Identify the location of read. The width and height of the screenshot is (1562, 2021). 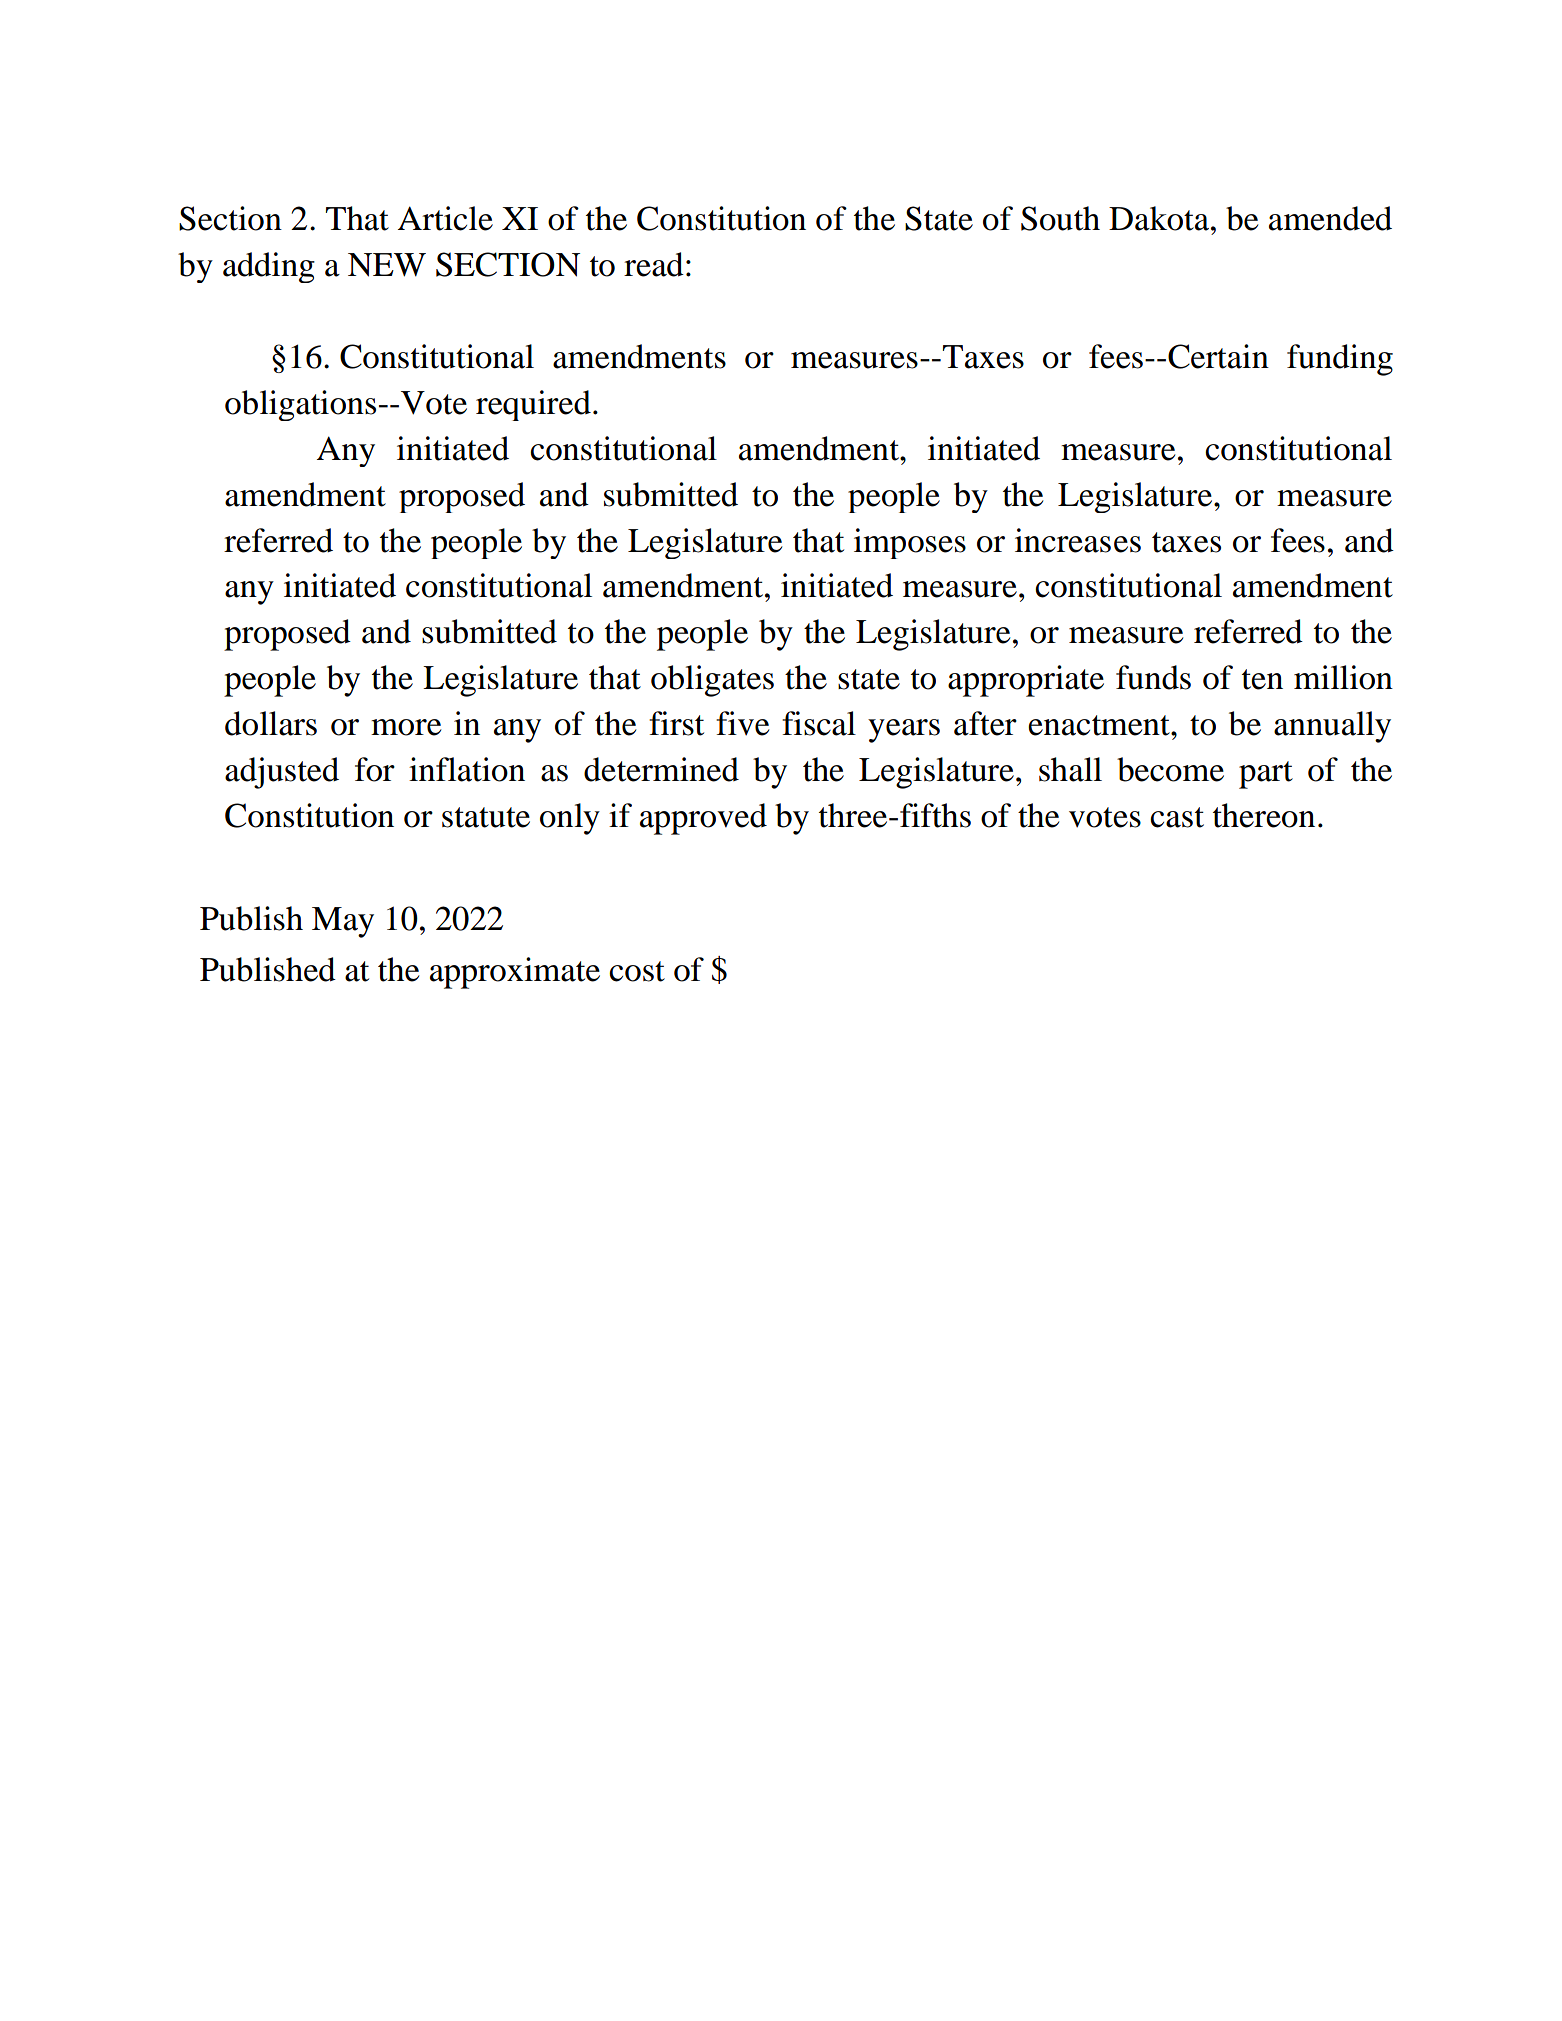
(654, 264).
